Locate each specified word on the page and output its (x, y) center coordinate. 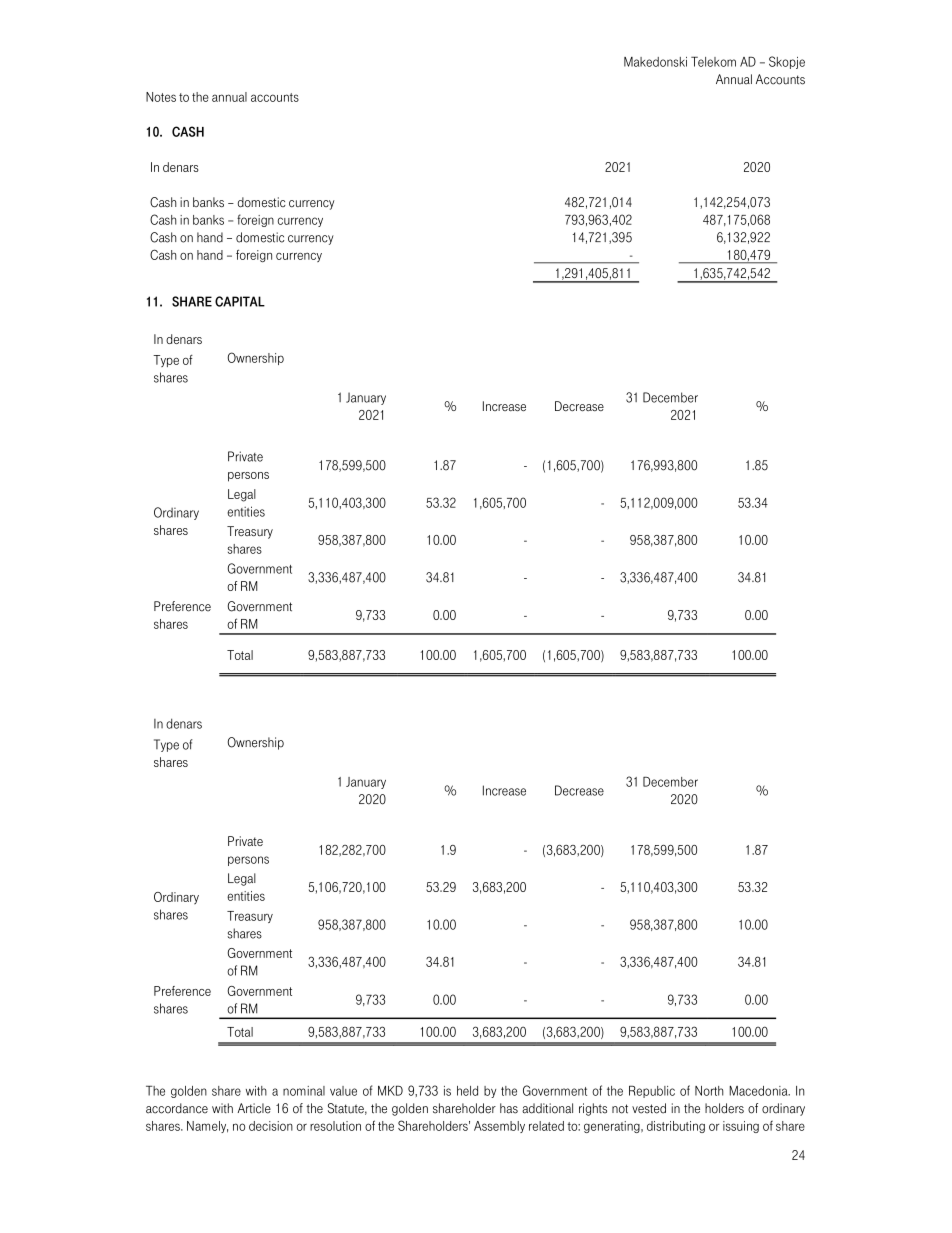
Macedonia (759, 1091)
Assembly (499, 1127)
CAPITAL (240, 301)
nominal (304, 1091)
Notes (161, 97)
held (467, 1091)
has (509, 1108)
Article (254, 1108)
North (709, 1091)
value (343, 1091)
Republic (652, 1091)
